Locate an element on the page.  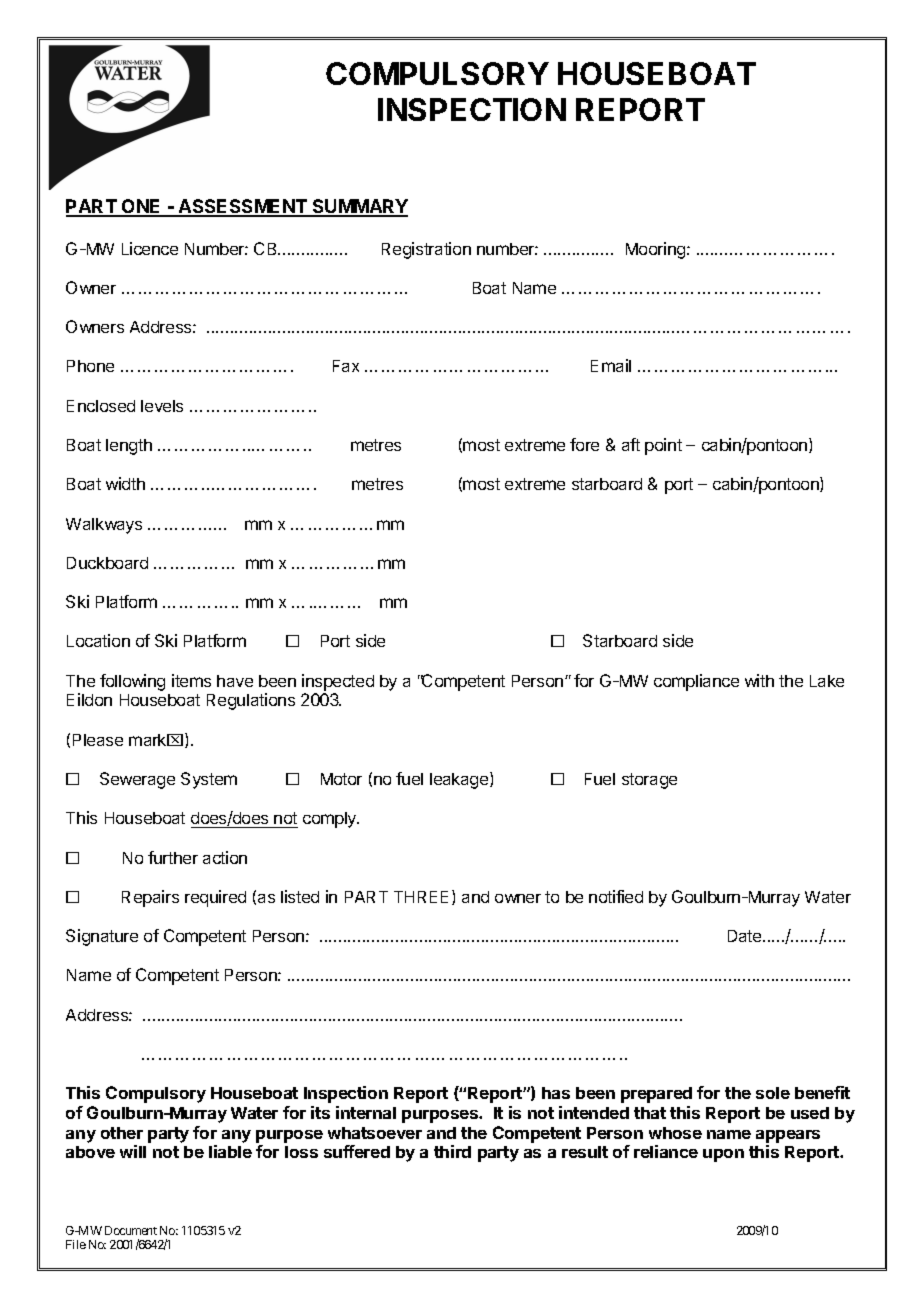
Registration is located at coordinates (426, 250).
